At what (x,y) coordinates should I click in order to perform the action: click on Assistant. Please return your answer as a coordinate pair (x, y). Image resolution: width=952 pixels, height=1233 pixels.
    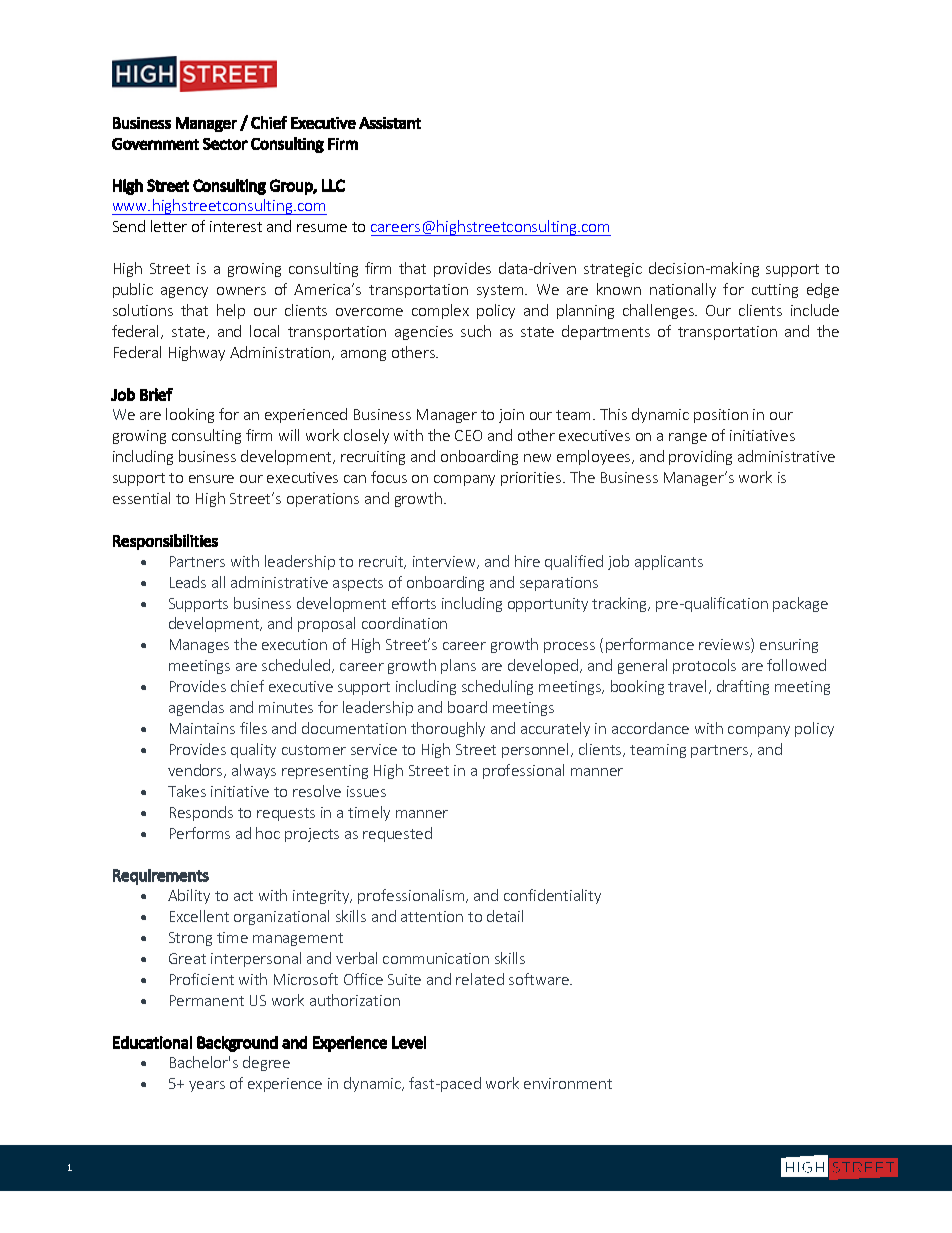
    Looking at the image, I should click on (390, 123).
